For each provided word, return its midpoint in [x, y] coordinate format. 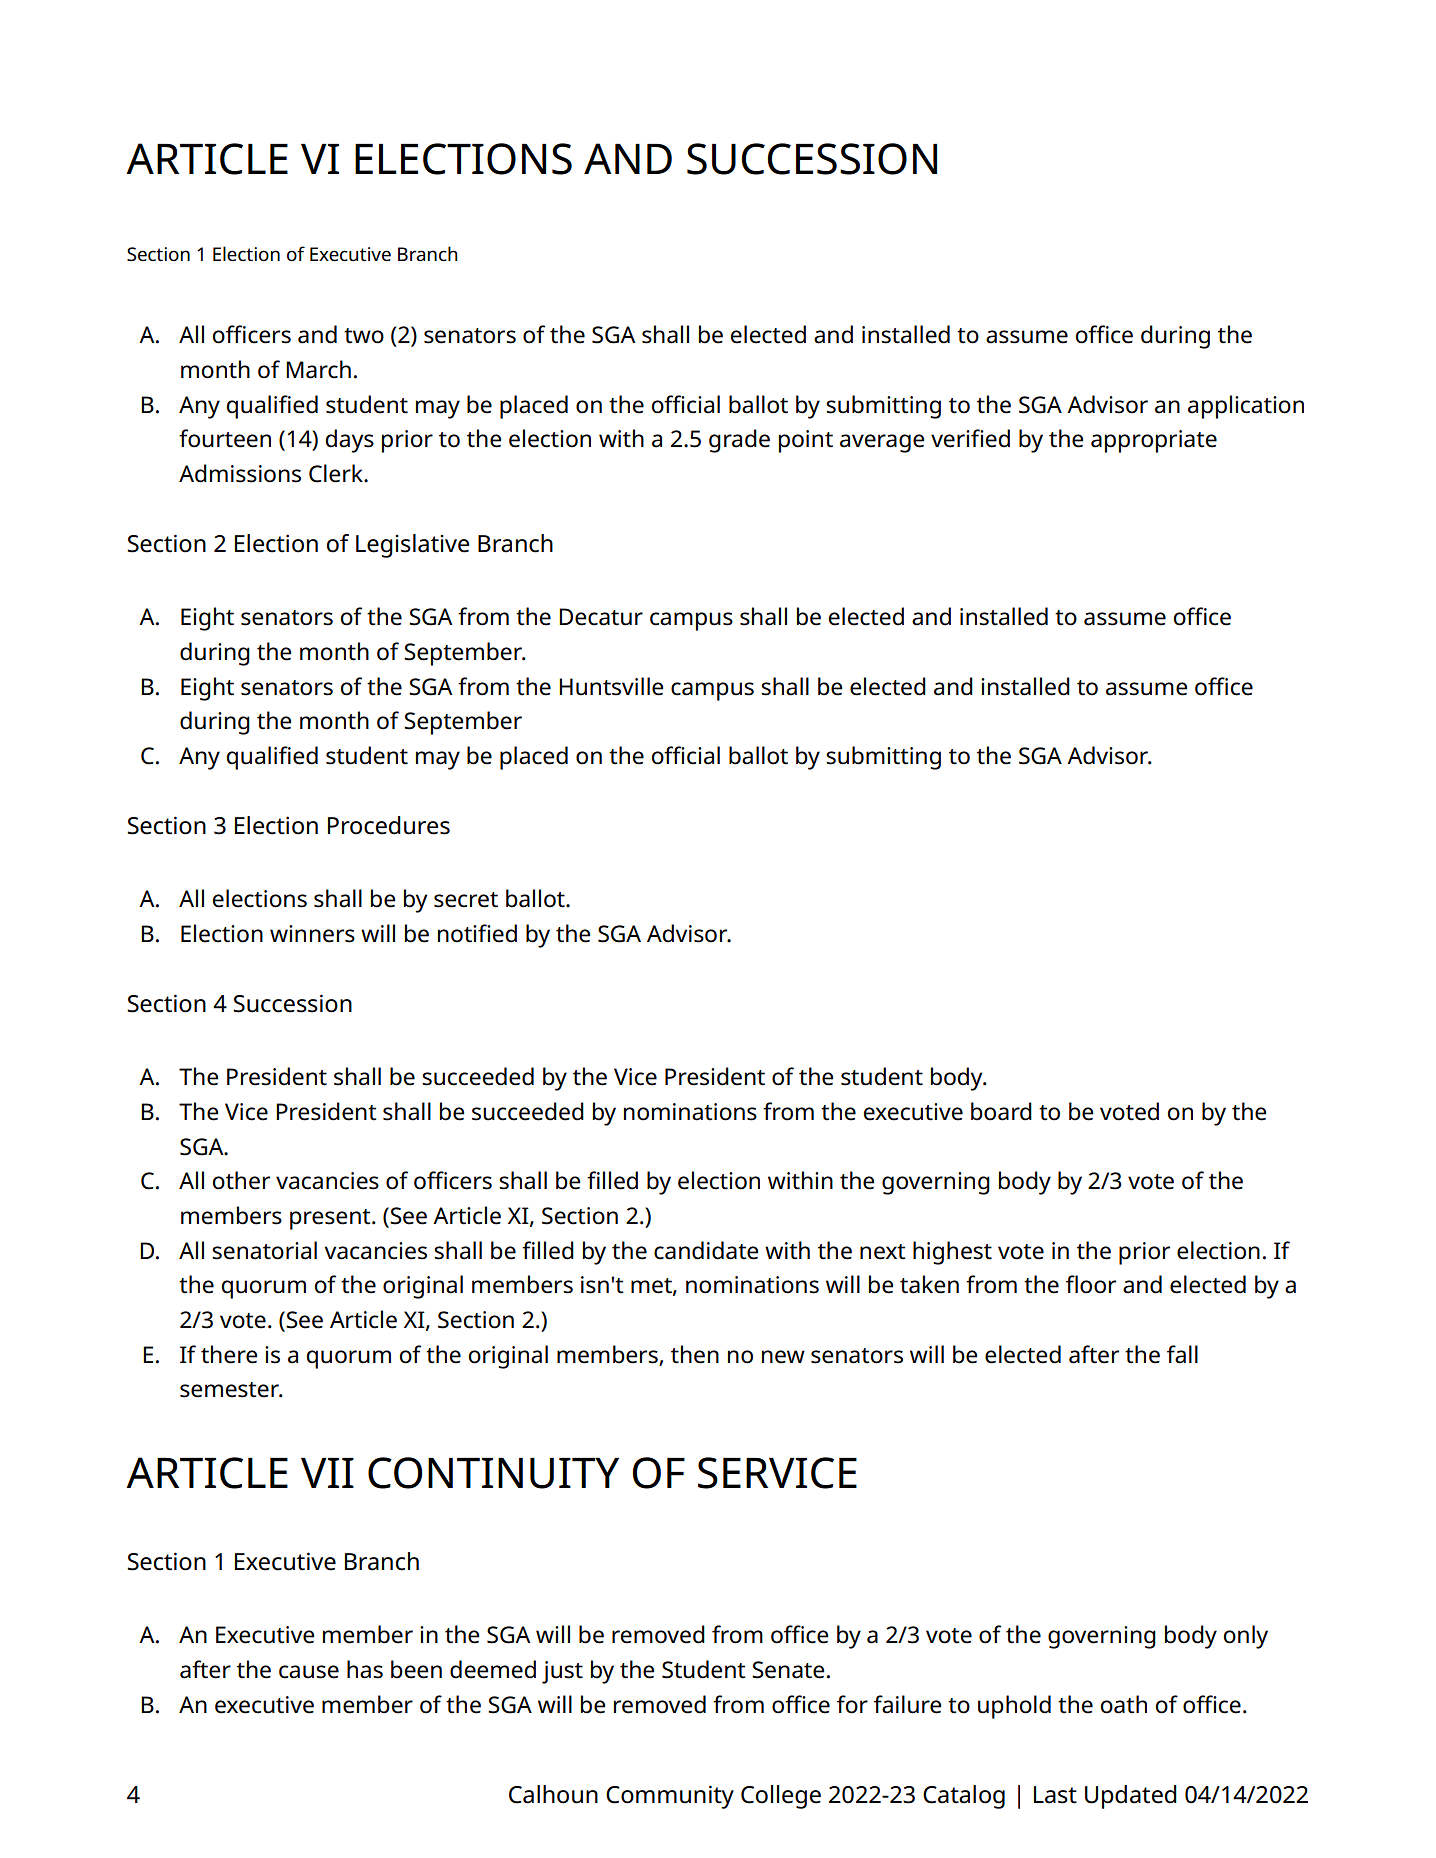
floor [1091, 1284]
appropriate [1154, 441]
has [365, 1669]
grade [739, 441]
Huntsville [611, 686]
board [1001, 1111]
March [318, 369]
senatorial [264, 1250]
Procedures [389, 825]
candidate [706, 1250]
